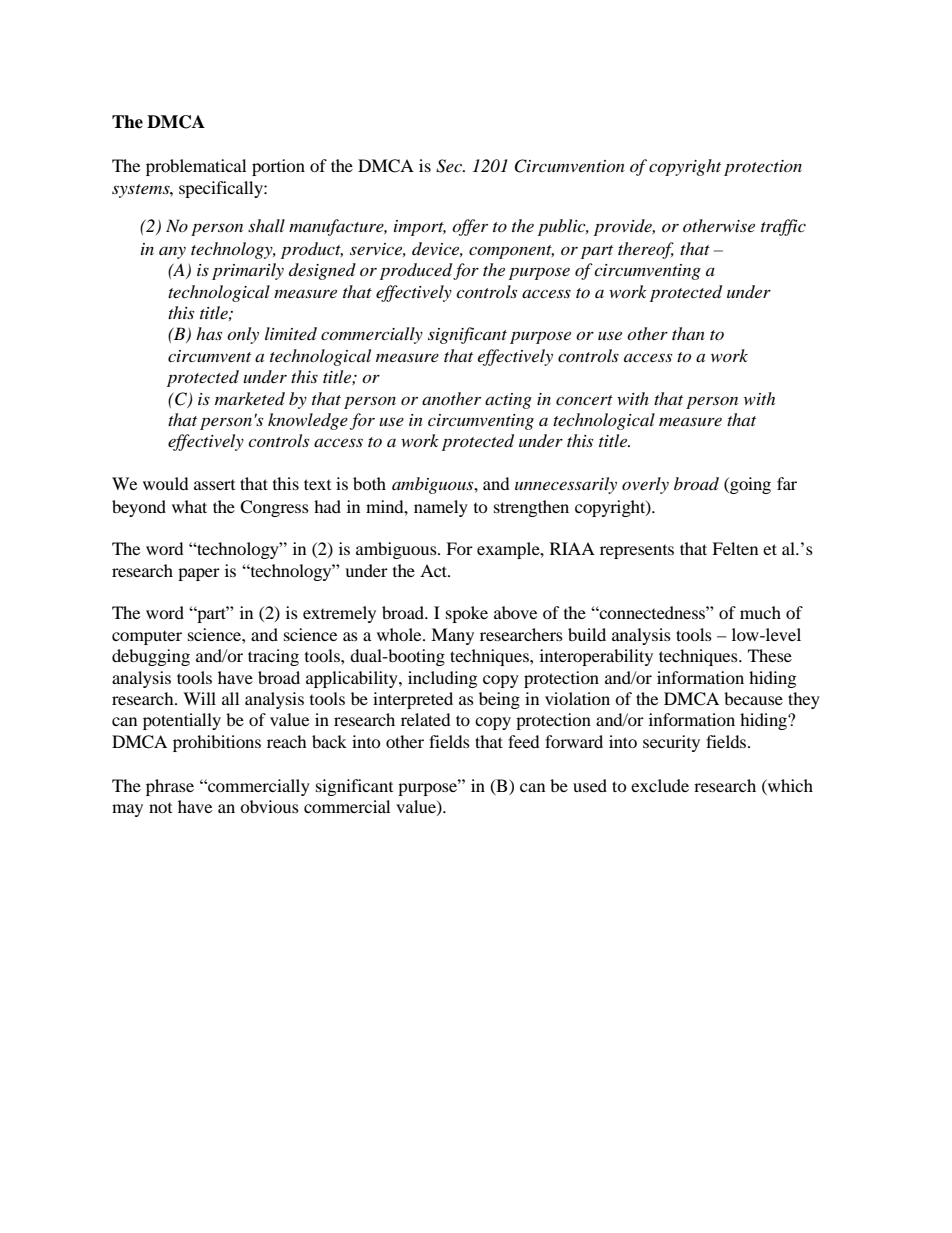  I want to click on going, so click(749, 485).
